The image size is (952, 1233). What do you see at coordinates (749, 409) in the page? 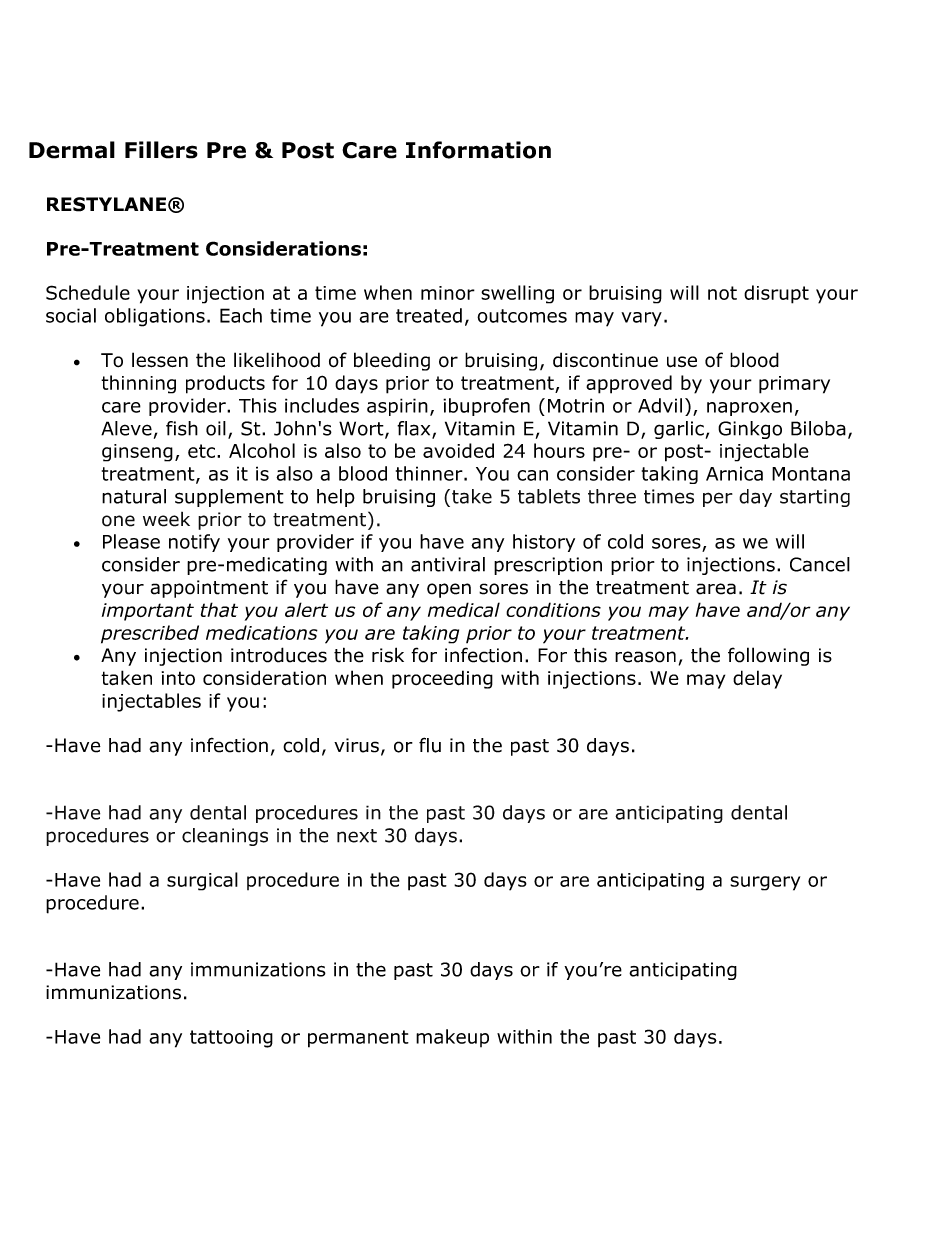
I see `naproxen` at bounding box center [749, 409].
